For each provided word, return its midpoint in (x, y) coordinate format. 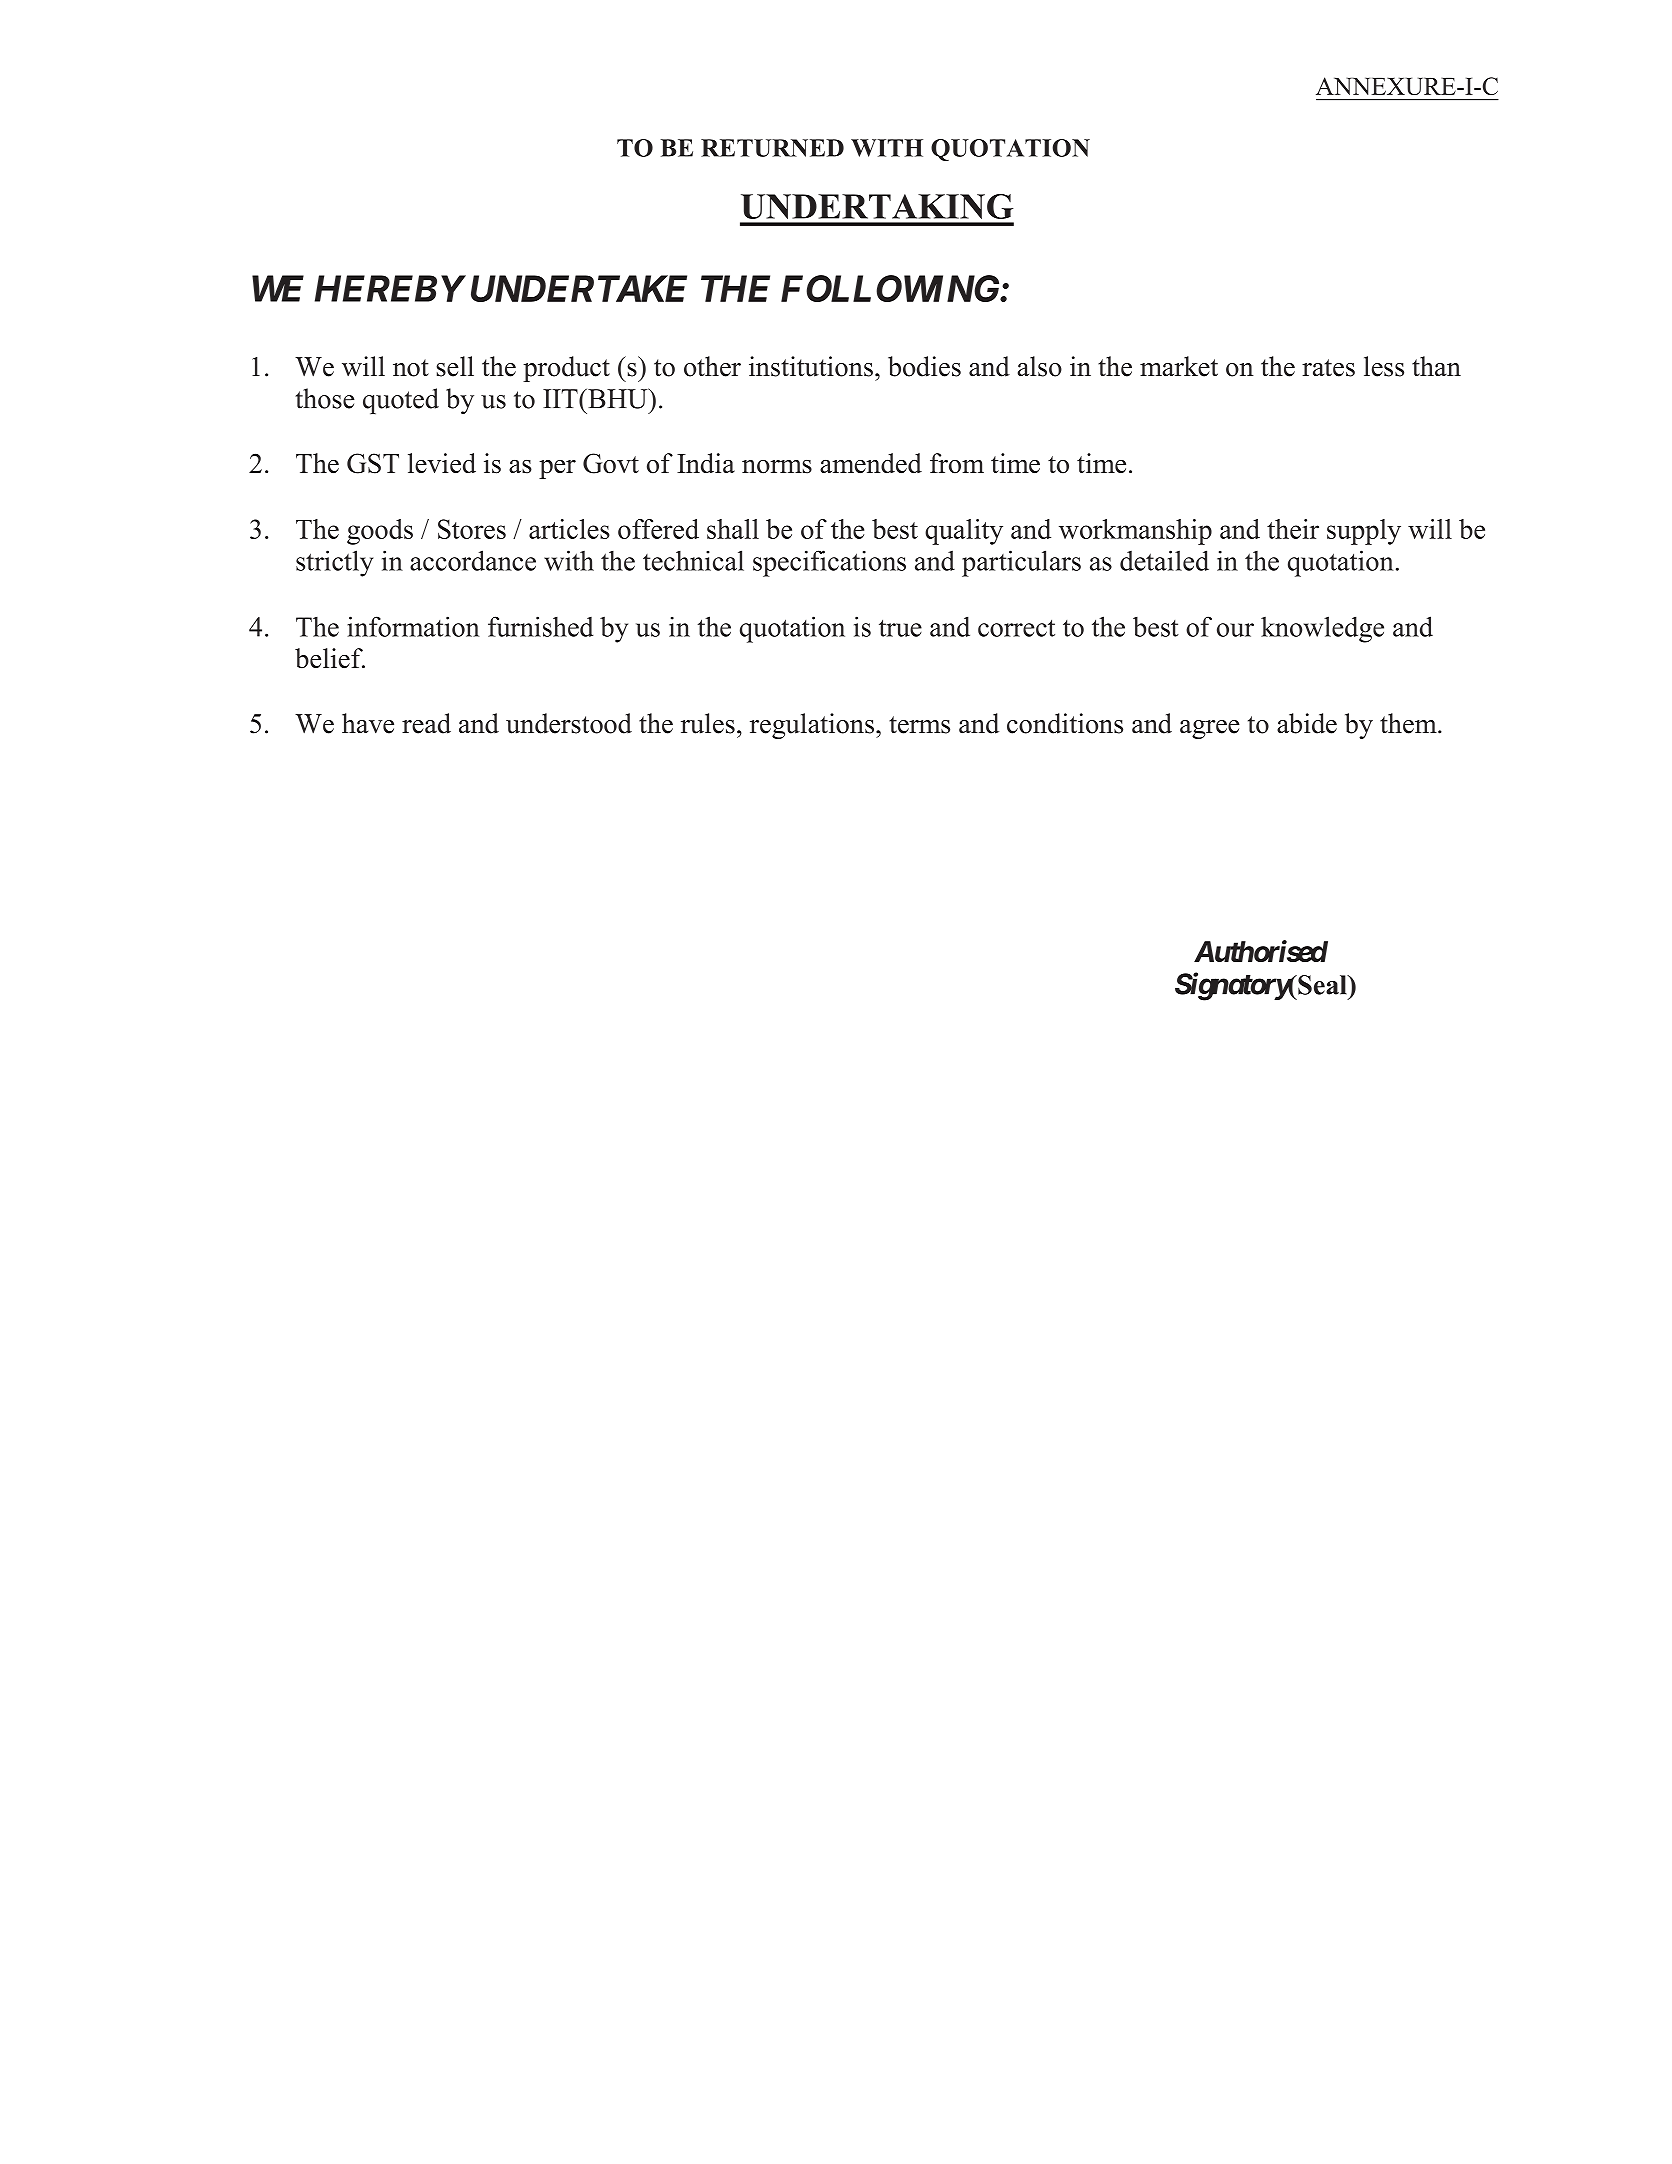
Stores (472, 529)
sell (455, 366)
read (426, 723)
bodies (924, 366)
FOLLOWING (891, 288)
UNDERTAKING (877, 206)
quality (964, 532)
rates (1328, 368)
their (1293, 529)
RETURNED (772, 148)
